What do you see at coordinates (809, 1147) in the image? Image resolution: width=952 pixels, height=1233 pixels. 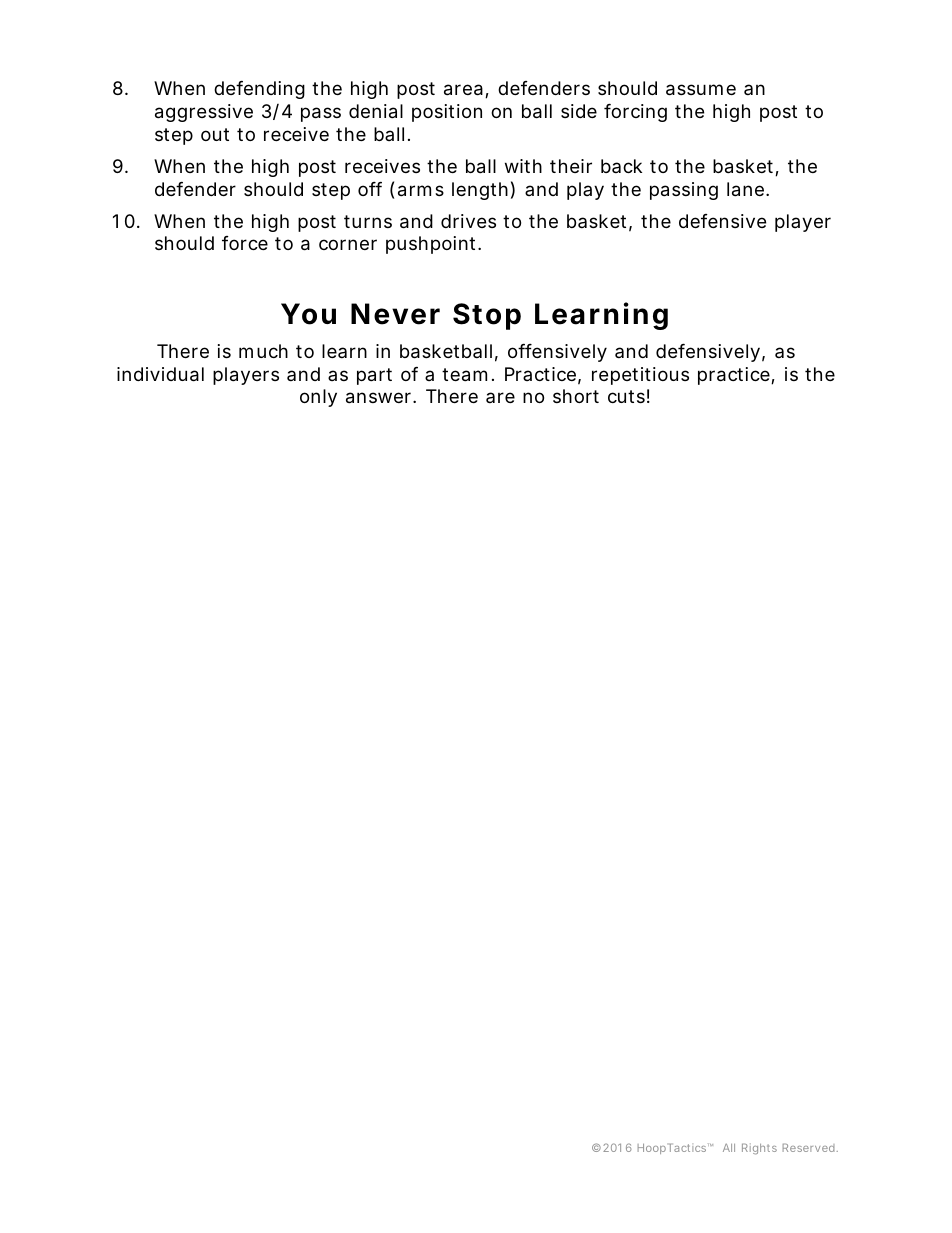 I see `Reserved` at bounding box center [809, 1147].
